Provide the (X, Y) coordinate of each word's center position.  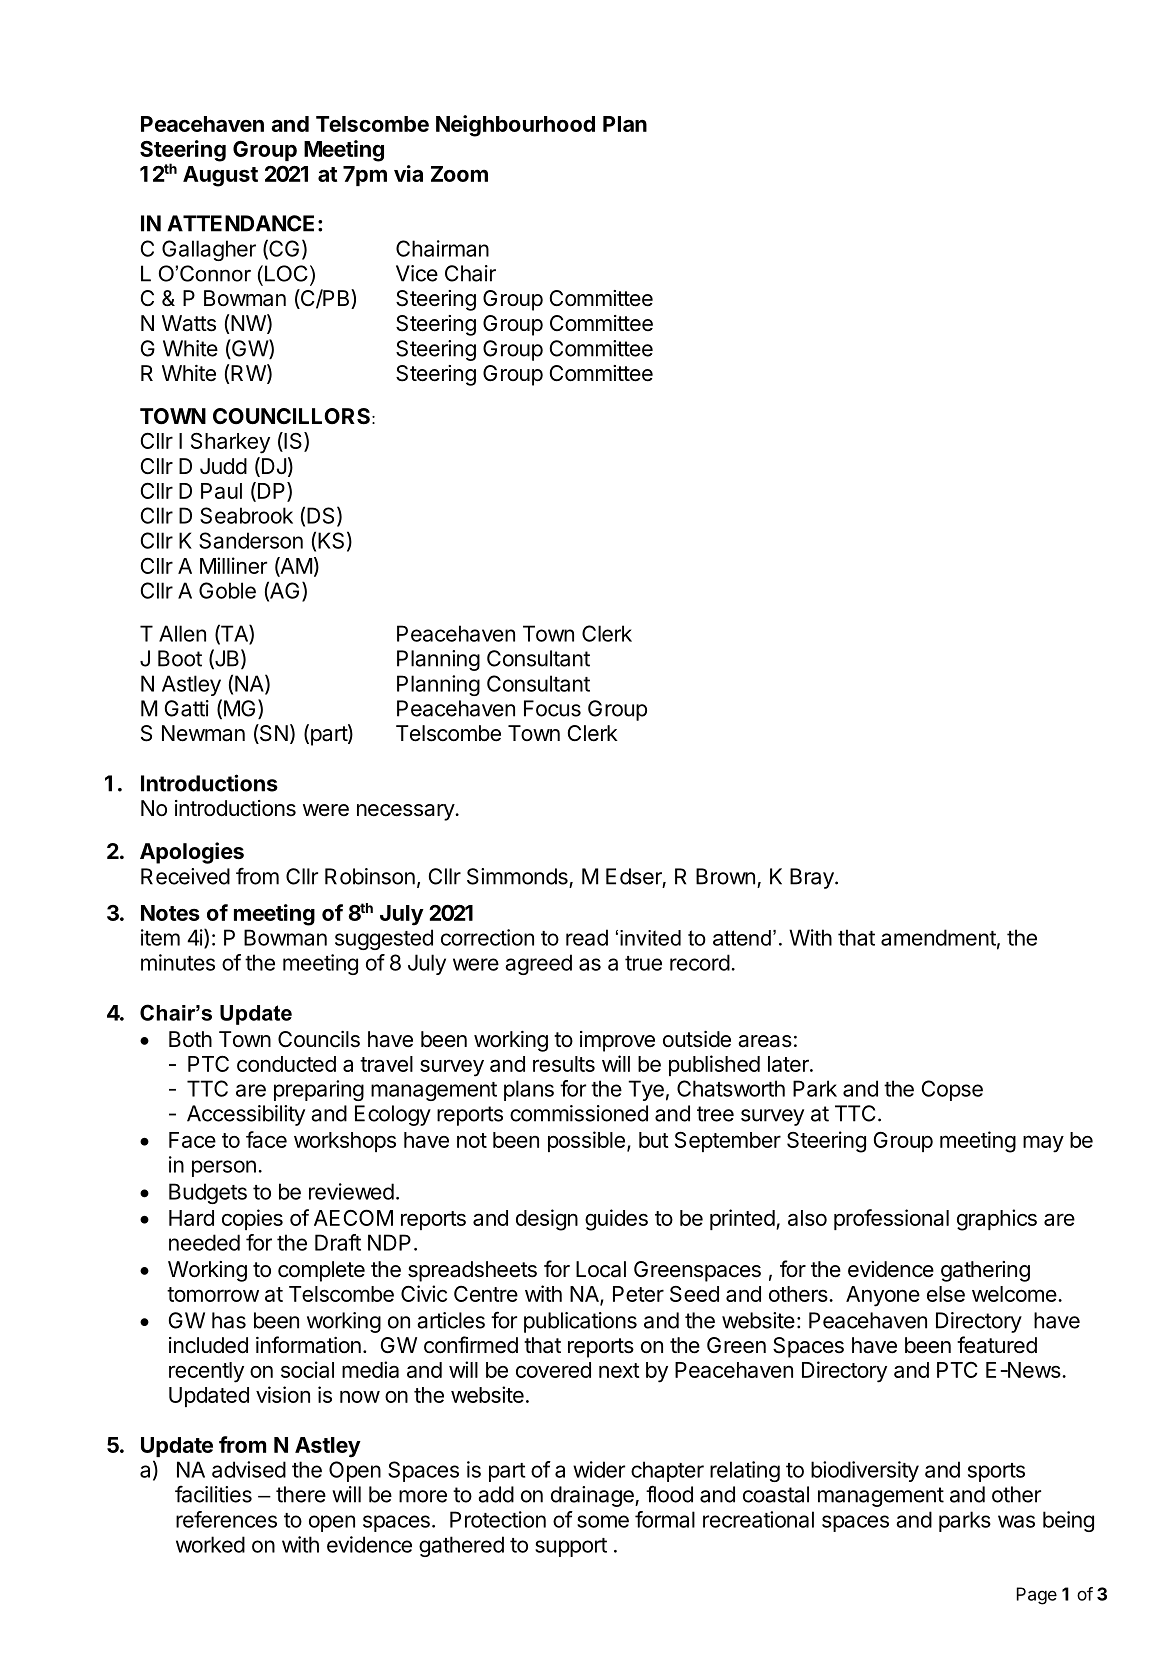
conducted (286, 1064)
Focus (552, 708)
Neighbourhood (515, 126)
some (603, 1521)
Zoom (459, 174)
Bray (813, 878)
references (226, 1519)
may (1043, 1144)
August (220, 176)
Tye (646, 1090)
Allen (182, 633)
